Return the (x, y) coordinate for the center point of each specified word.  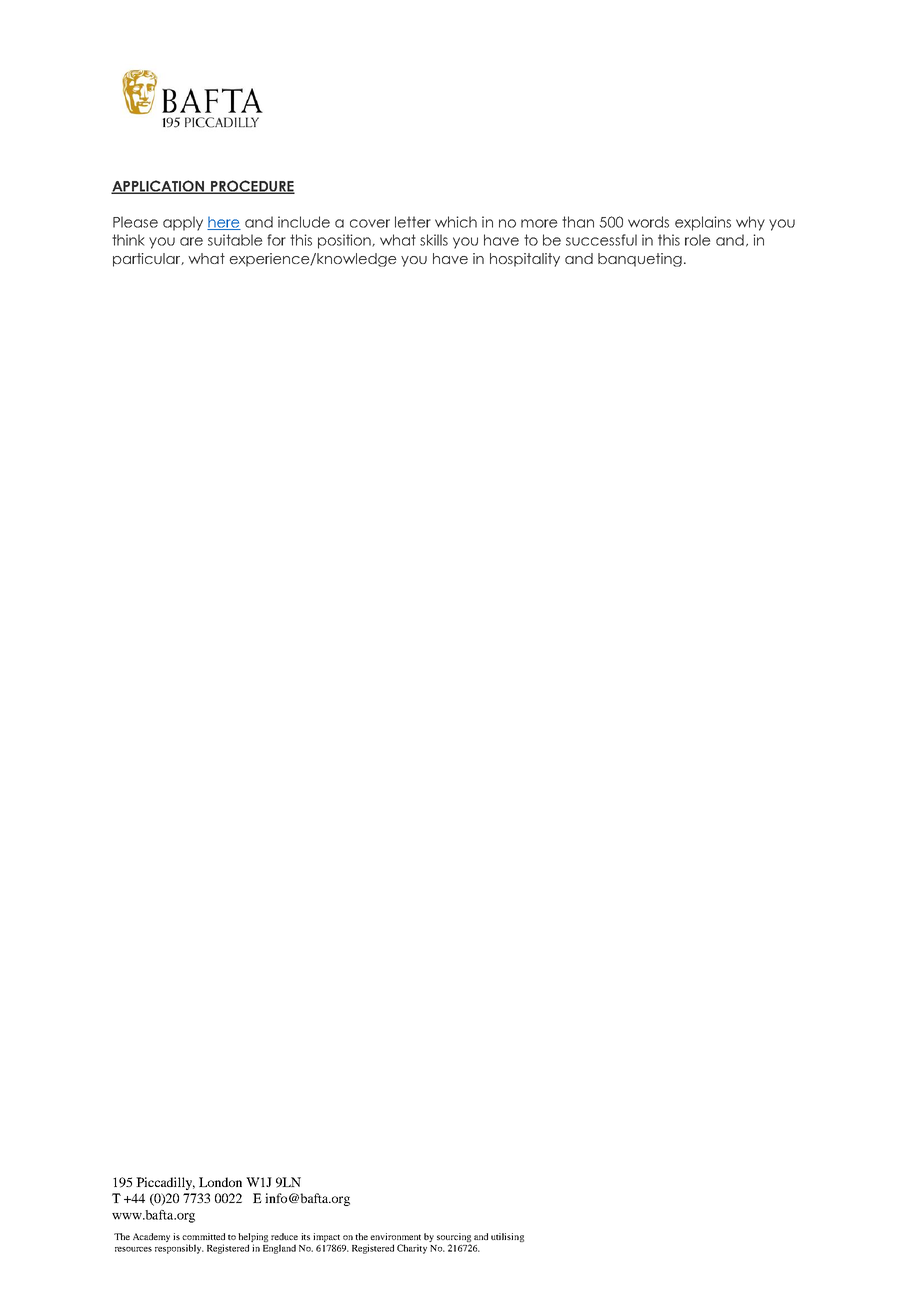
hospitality (525, 260)
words (648, 222)
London (220, 1182)
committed (203, 1236)
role (697, 240)
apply (183, 223)
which (456, 222)
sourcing (454, 1239)
